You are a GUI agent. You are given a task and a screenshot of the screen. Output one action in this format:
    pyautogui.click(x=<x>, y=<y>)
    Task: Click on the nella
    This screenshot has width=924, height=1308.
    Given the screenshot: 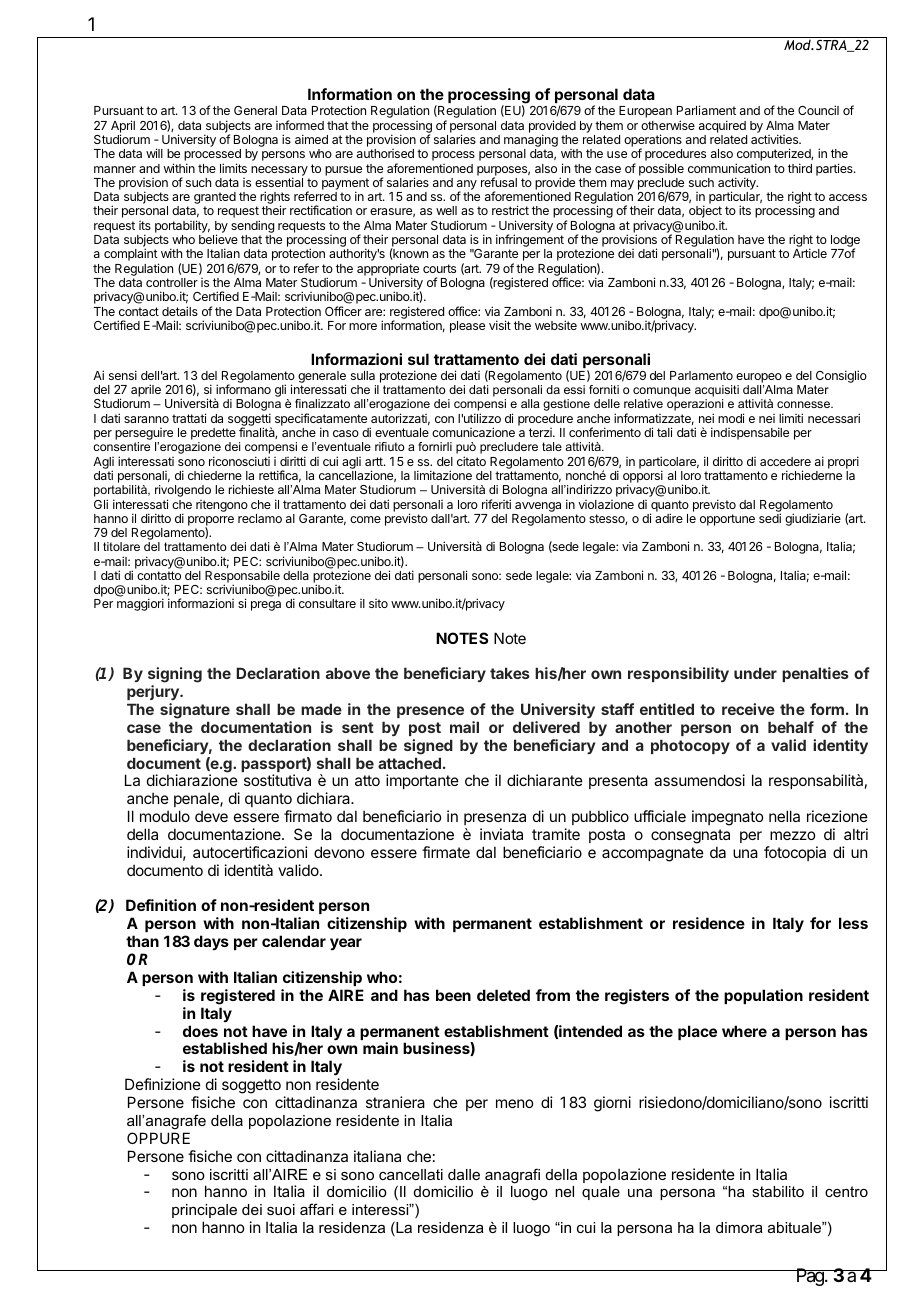 What is the action you would take?
    pyautogui.click(x=784, y=816)
